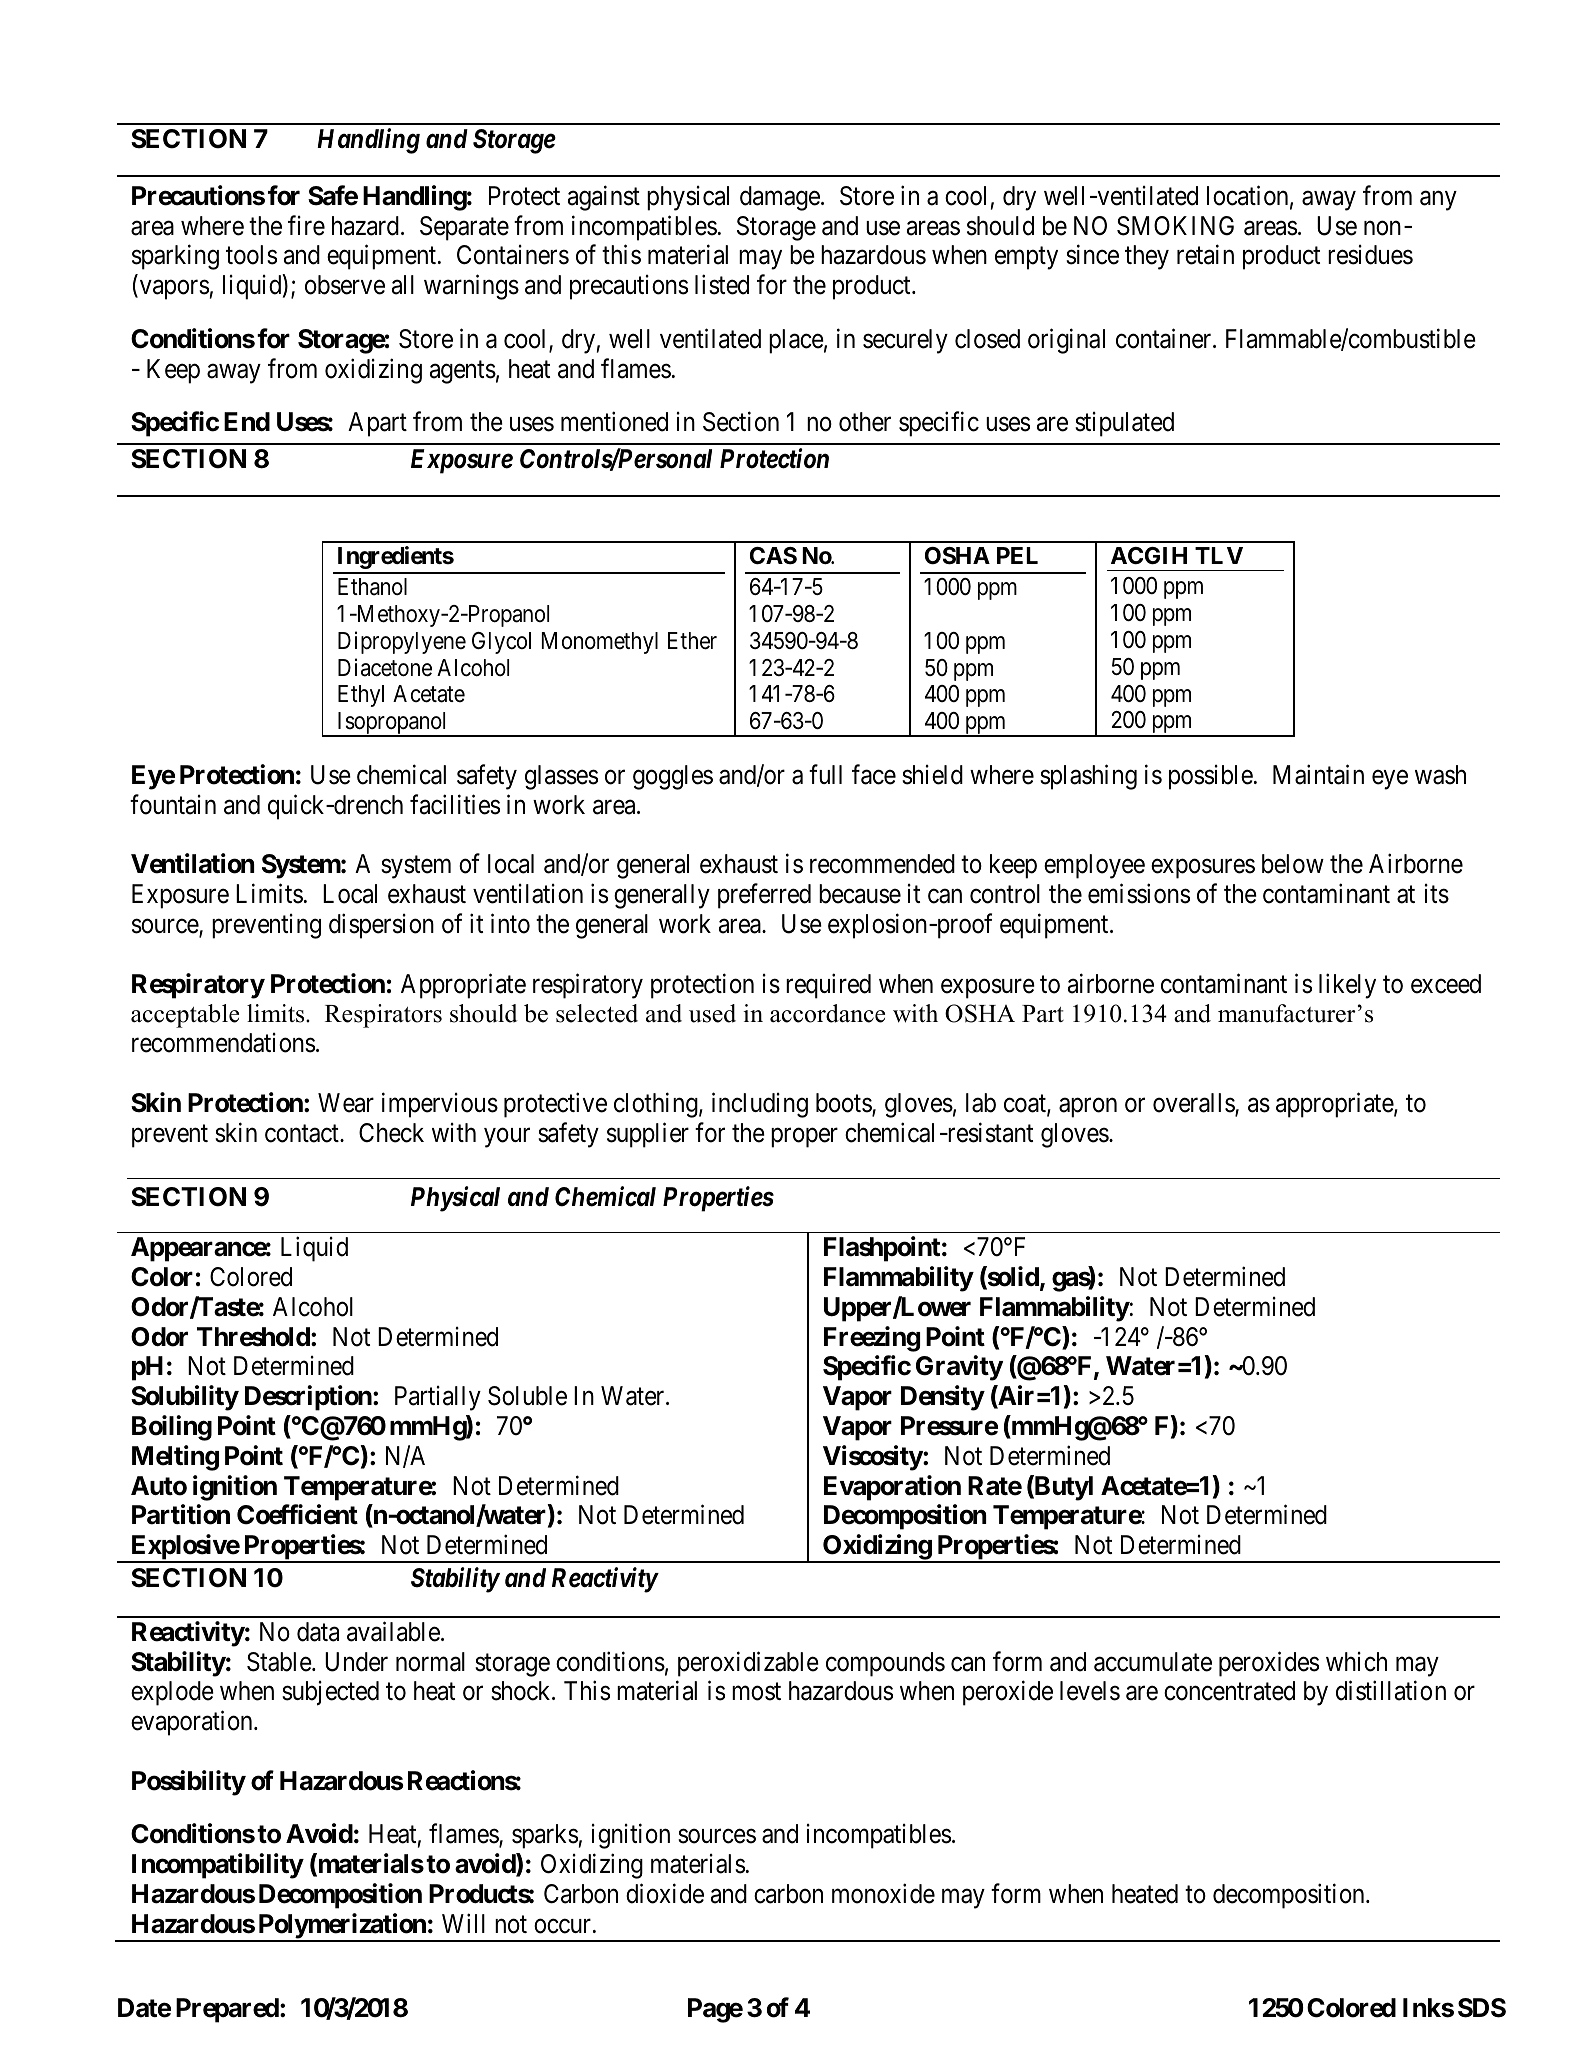 The height and width of the page is (2052, 1586). Describe the element at coordinates (1205, 255) in the page. I see `retain` at that location.
